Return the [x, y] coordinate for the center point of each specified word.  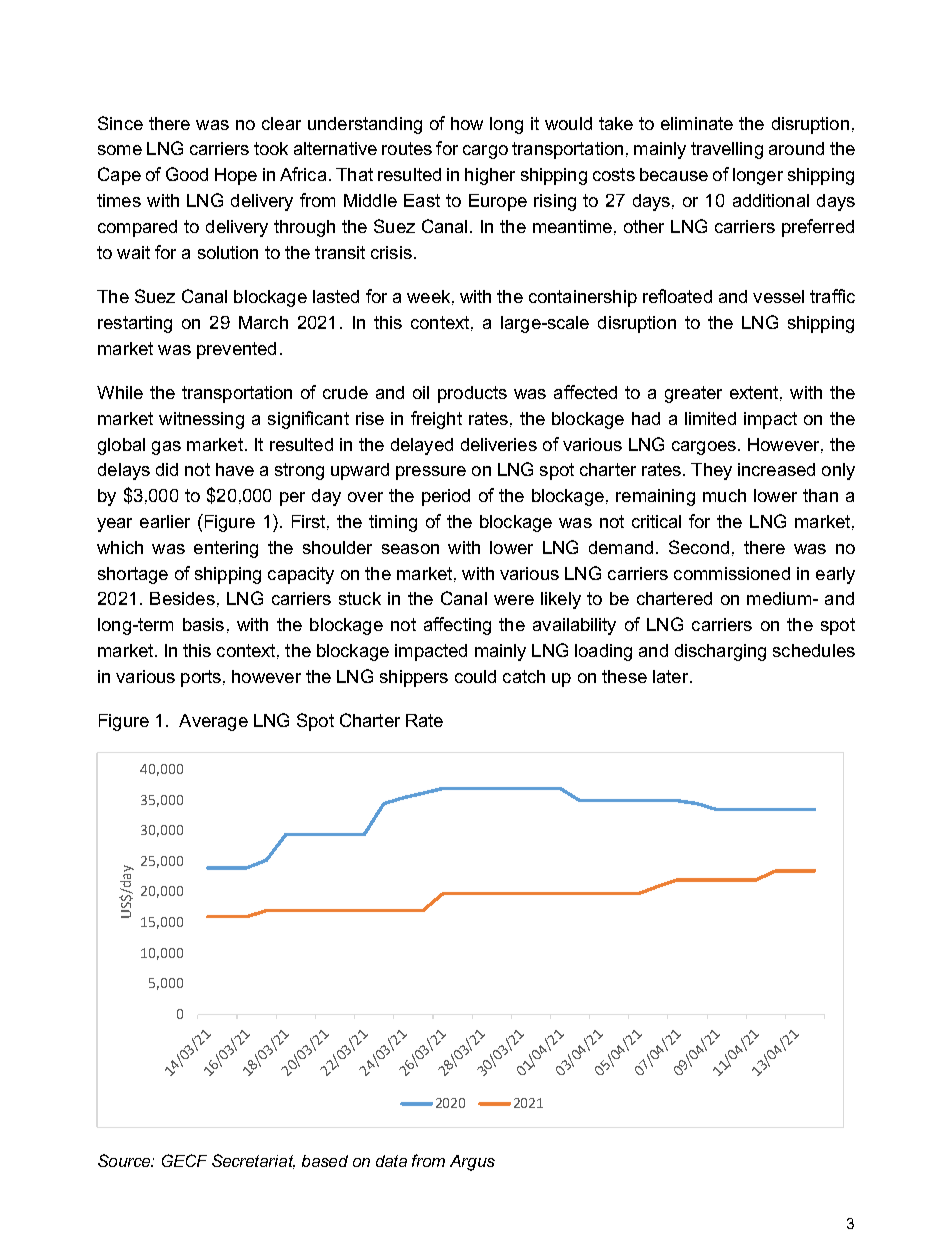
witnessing [201, 420]
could [475, 676]
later [672, 676]
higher [490, 176]
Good [187, 174]
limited [710, 418]
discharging [720, 652]
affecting [457, 626]
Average [213, 722]
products [472, 394]
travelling [727, 150]
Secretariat [253, 1161]
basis [203, 624]
